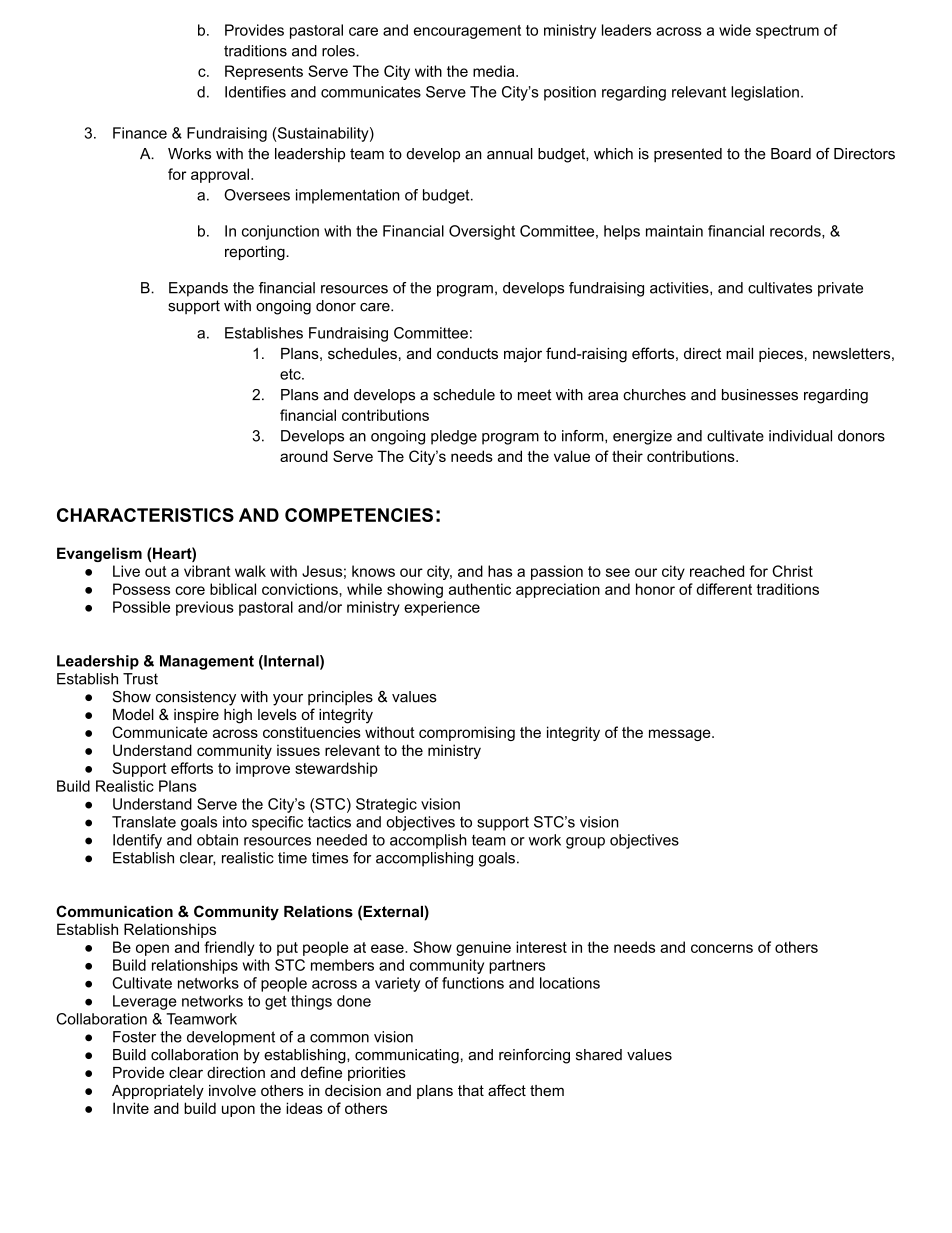 Image resolution: width=952 pixels, height=1233 pixels. I want to click on message, so click(681, 735).
